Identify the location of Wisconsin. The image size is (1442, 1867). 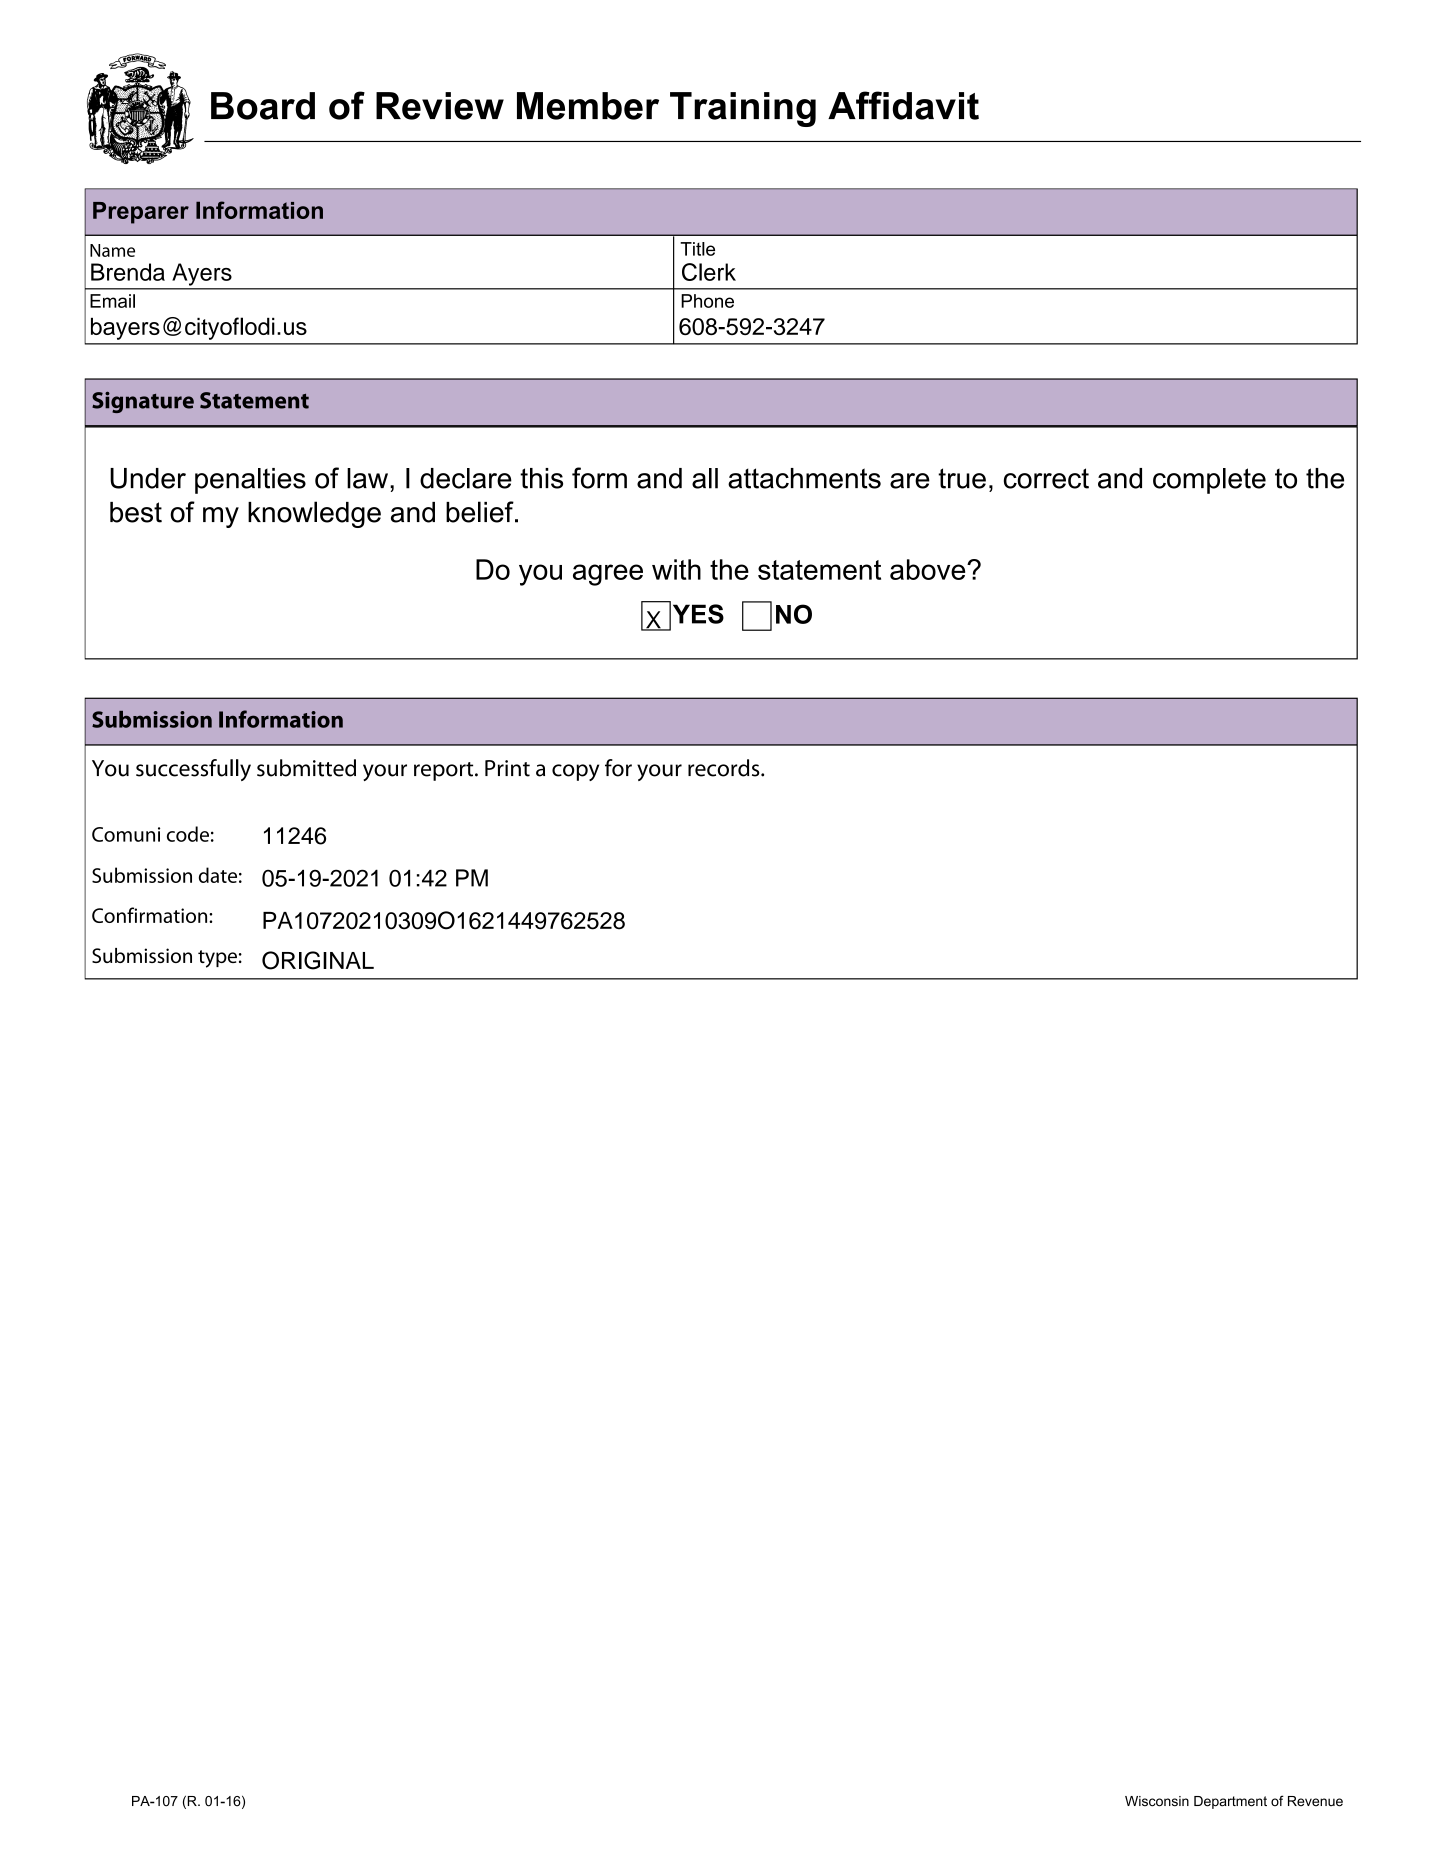
(1157, 1801).
